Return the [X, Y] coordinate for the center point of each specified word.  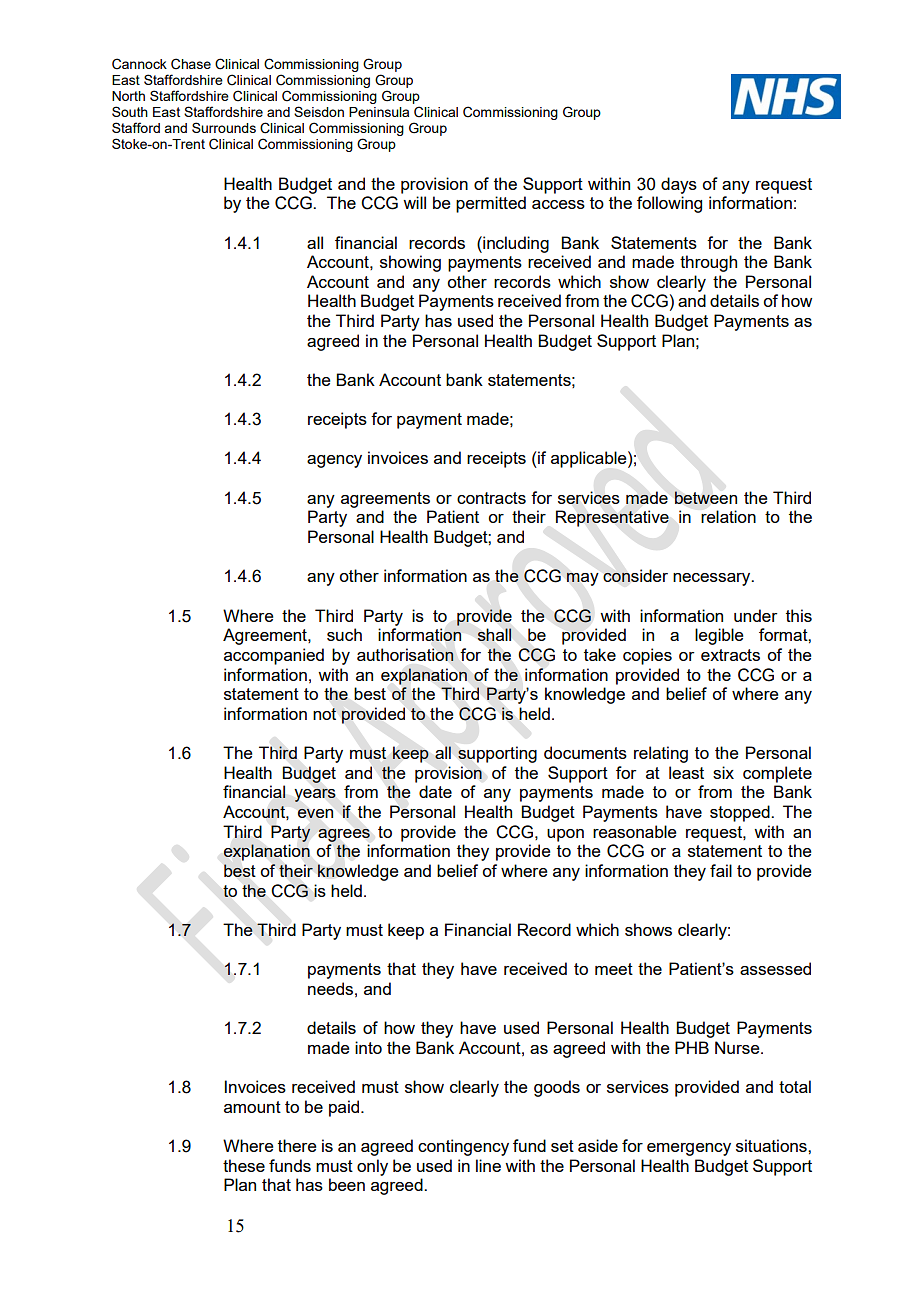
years [315, 795]
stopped [741, 813]
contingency [463, 1147]
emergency [689, 1149]
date [435, 791]
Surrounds [224, 127]
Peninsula [379, 112]
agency [334, 461]
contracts [491, 498]
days [679, 185]
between [705, 497]
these [244, 1165]
